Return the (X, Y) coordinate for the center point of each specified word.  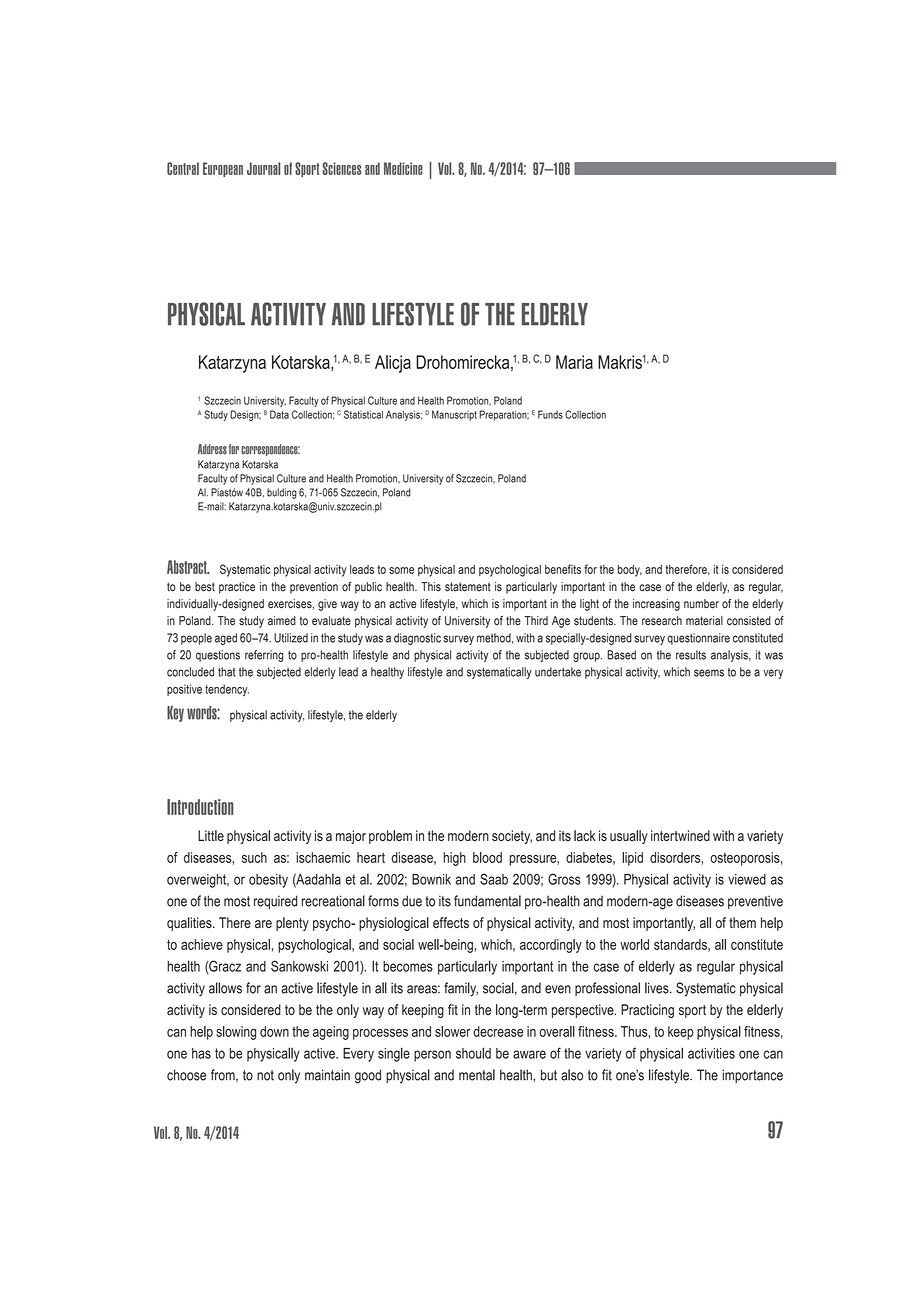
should (473, 1053)
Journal (263, 168)
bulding (282, 493)
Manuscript (454, 415)
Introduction (200, 807)
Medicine (403, 168)
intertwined (680, 835)
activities (711, 1053)
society (512, 837)
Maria (574, 362)
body (630, 571)
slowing (236, 1033)
